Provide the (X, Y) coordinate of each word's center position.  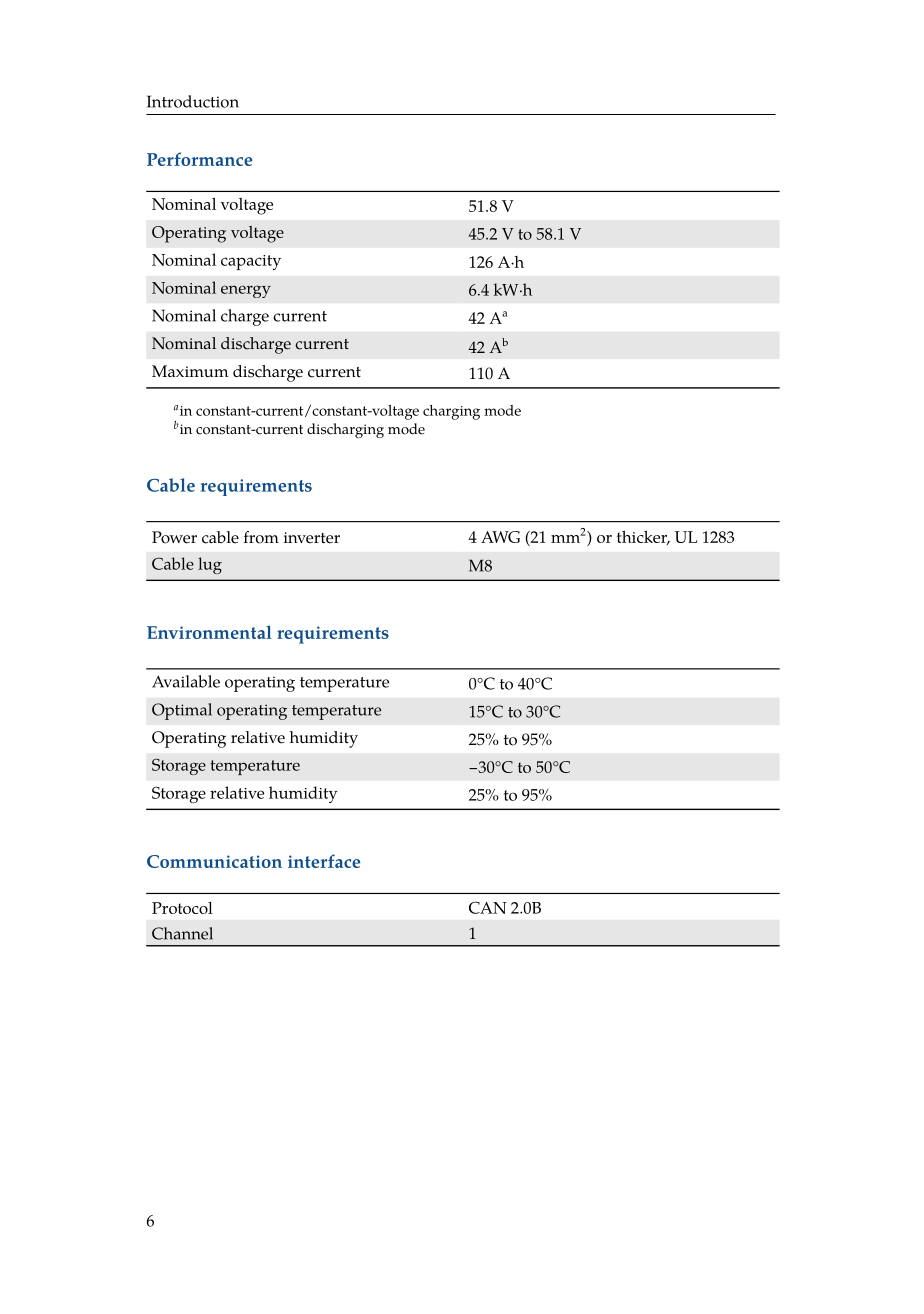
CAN (488, 907)
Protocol (182, 908)
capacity (251, 262)
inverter (312, 538)
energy (246, 291)
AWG (500, 537)
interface (324, 861)
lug (210, 565)
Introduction (193, 101)
